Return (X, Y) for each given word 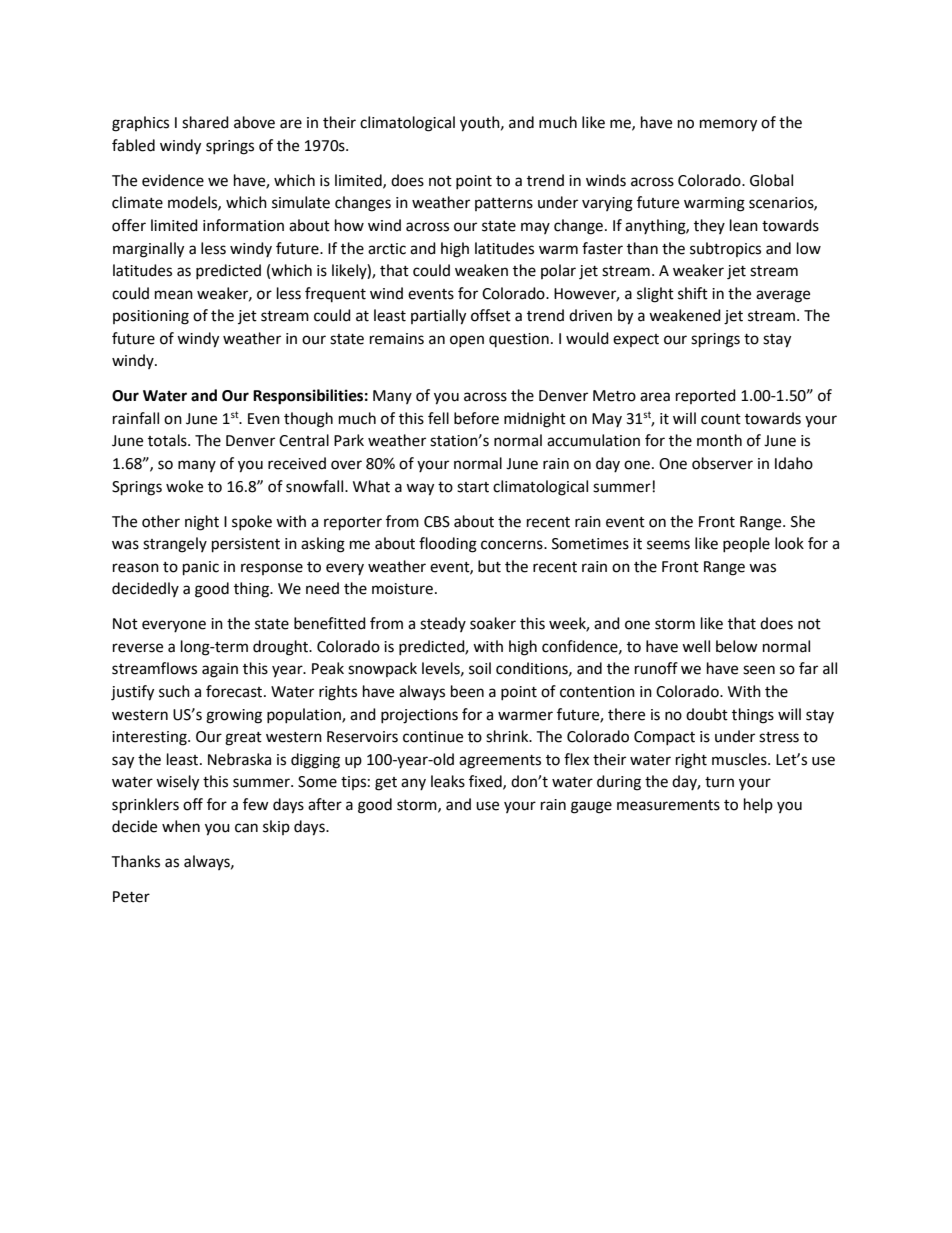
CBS (437, 522)
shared (205, 122)
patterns (504, 204)
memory (728, 125)
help (758, 805)
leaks (448, 781)
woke (184, 486)
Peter (131, 897)
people (746, 544)
